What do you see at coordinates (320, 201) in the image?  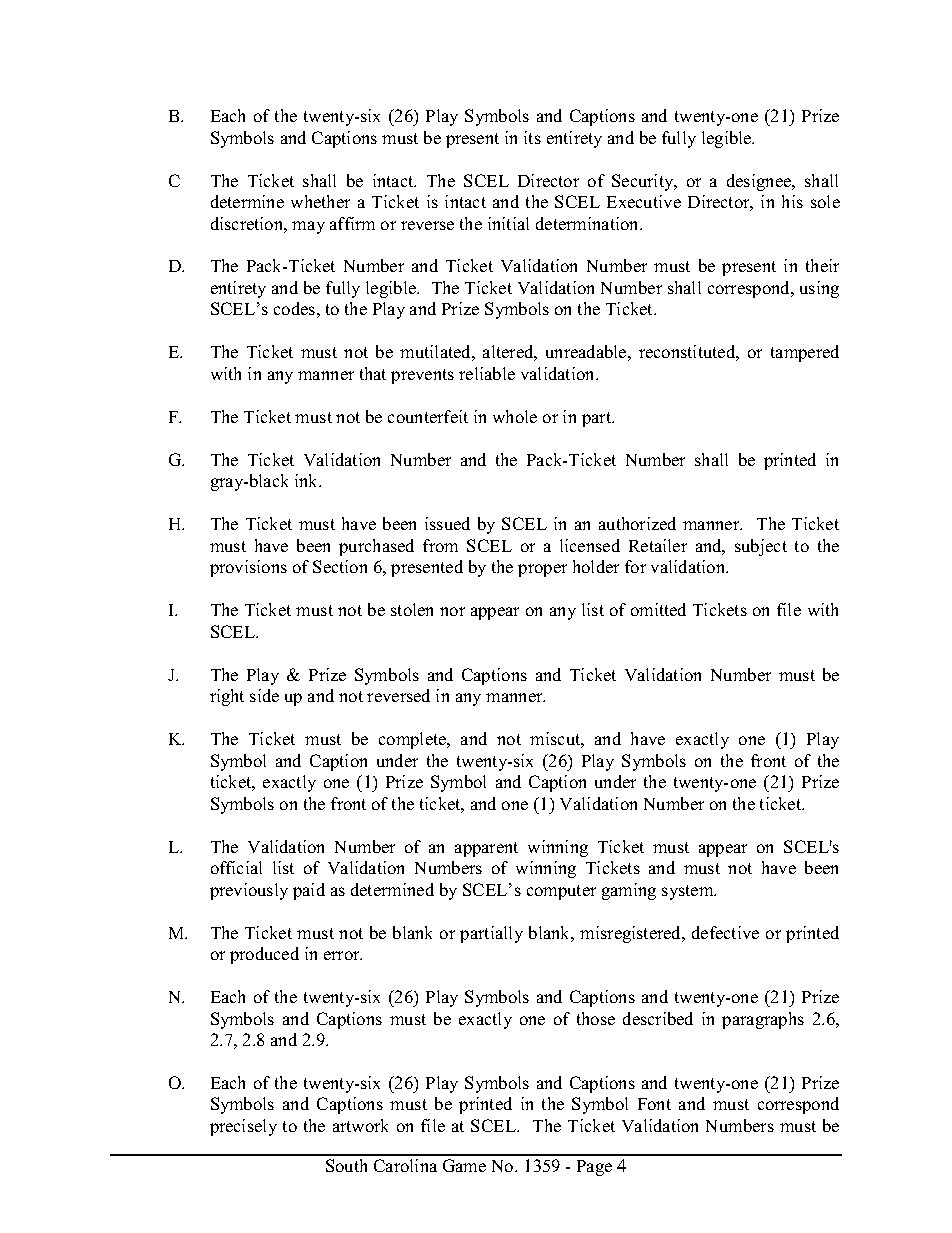 I see `whether` at bounding box center [320, 201].
